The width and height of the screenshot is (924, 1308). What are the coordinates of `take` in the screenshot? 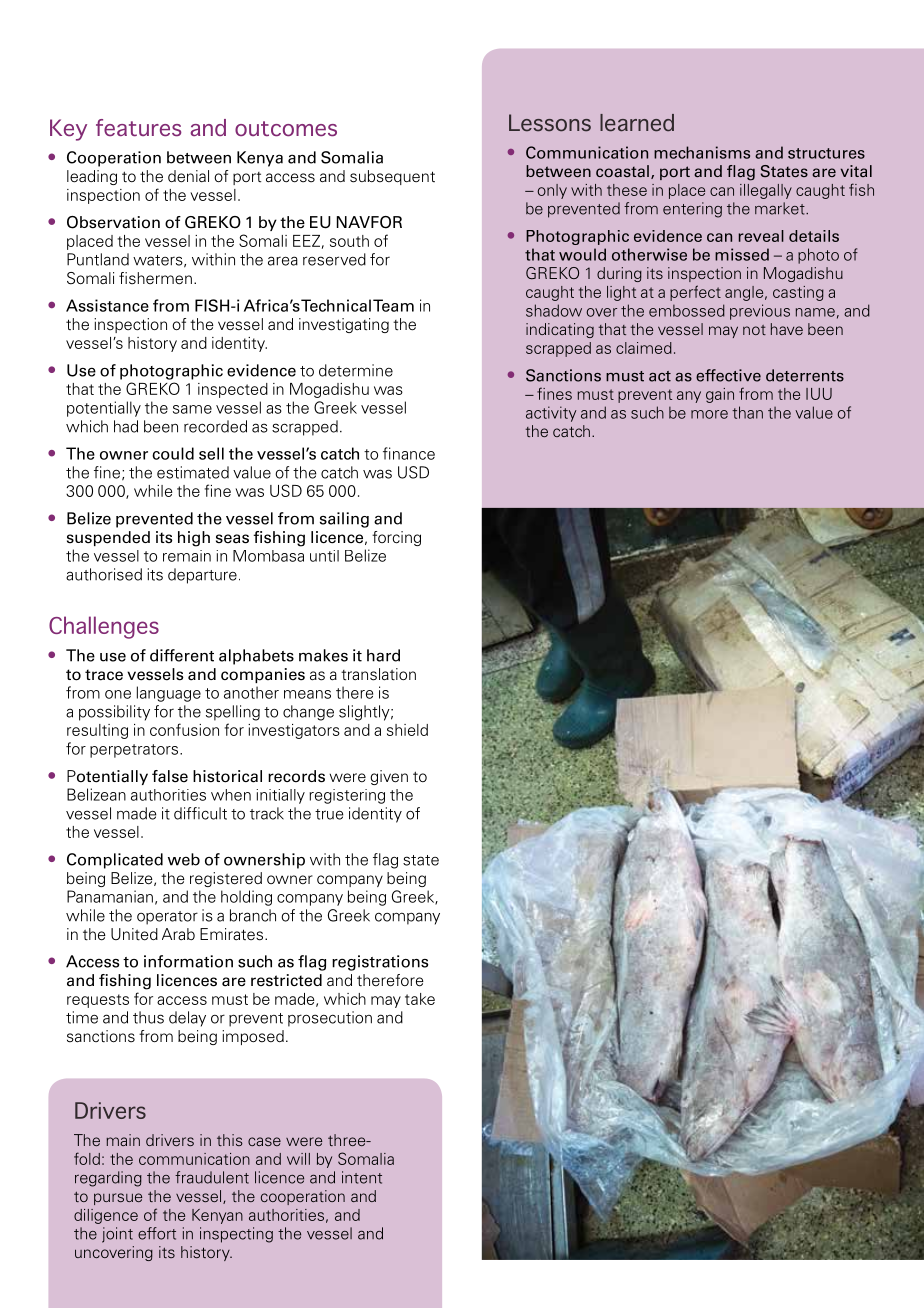 It's located at (420, 999).
